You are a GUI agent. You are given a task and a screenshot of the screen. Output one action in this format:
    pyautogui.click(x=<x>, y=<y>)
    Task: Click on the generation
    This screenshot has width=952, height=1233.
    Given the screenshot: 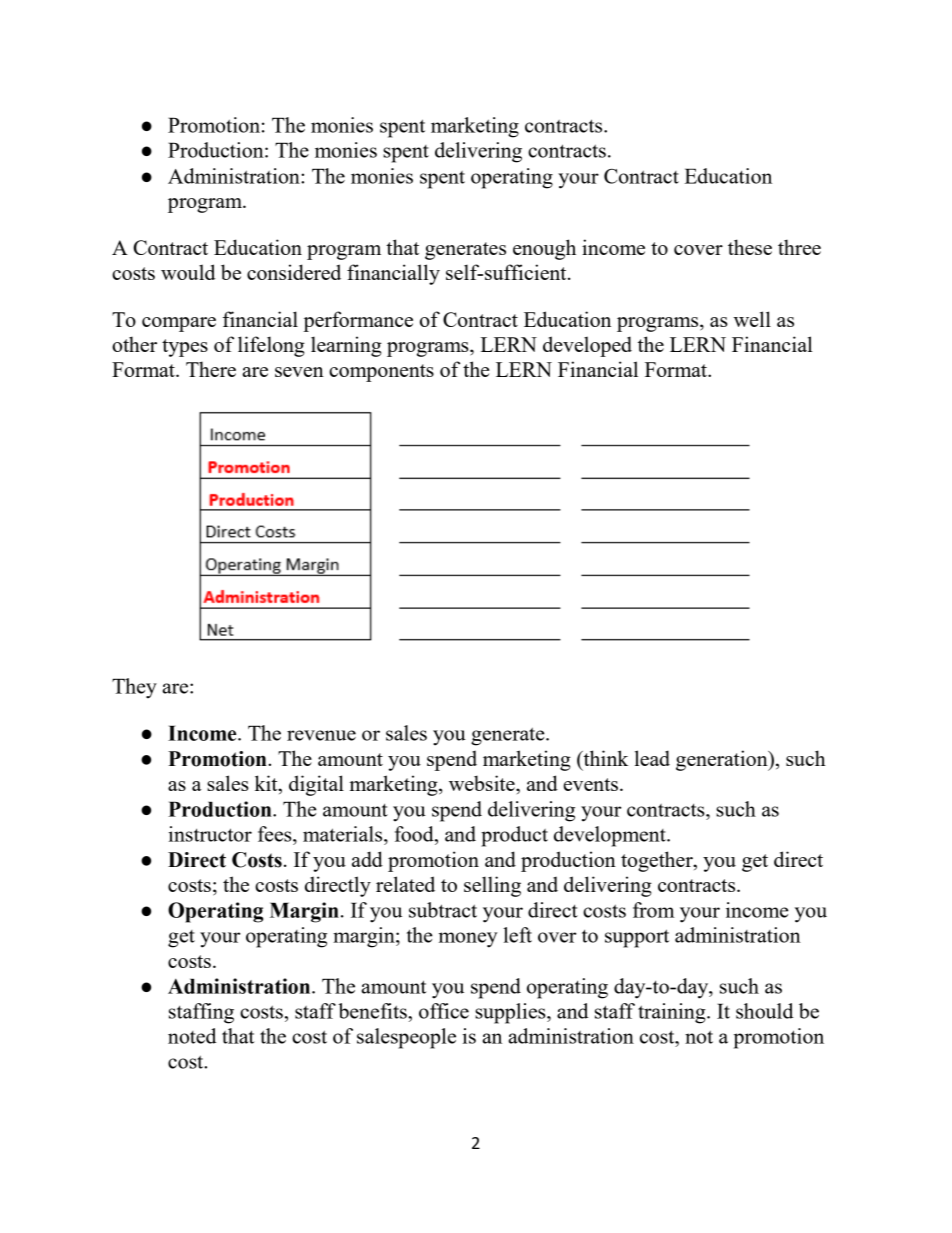 What is the action you would take?
    pyautogui.click(x=723, y=760)
